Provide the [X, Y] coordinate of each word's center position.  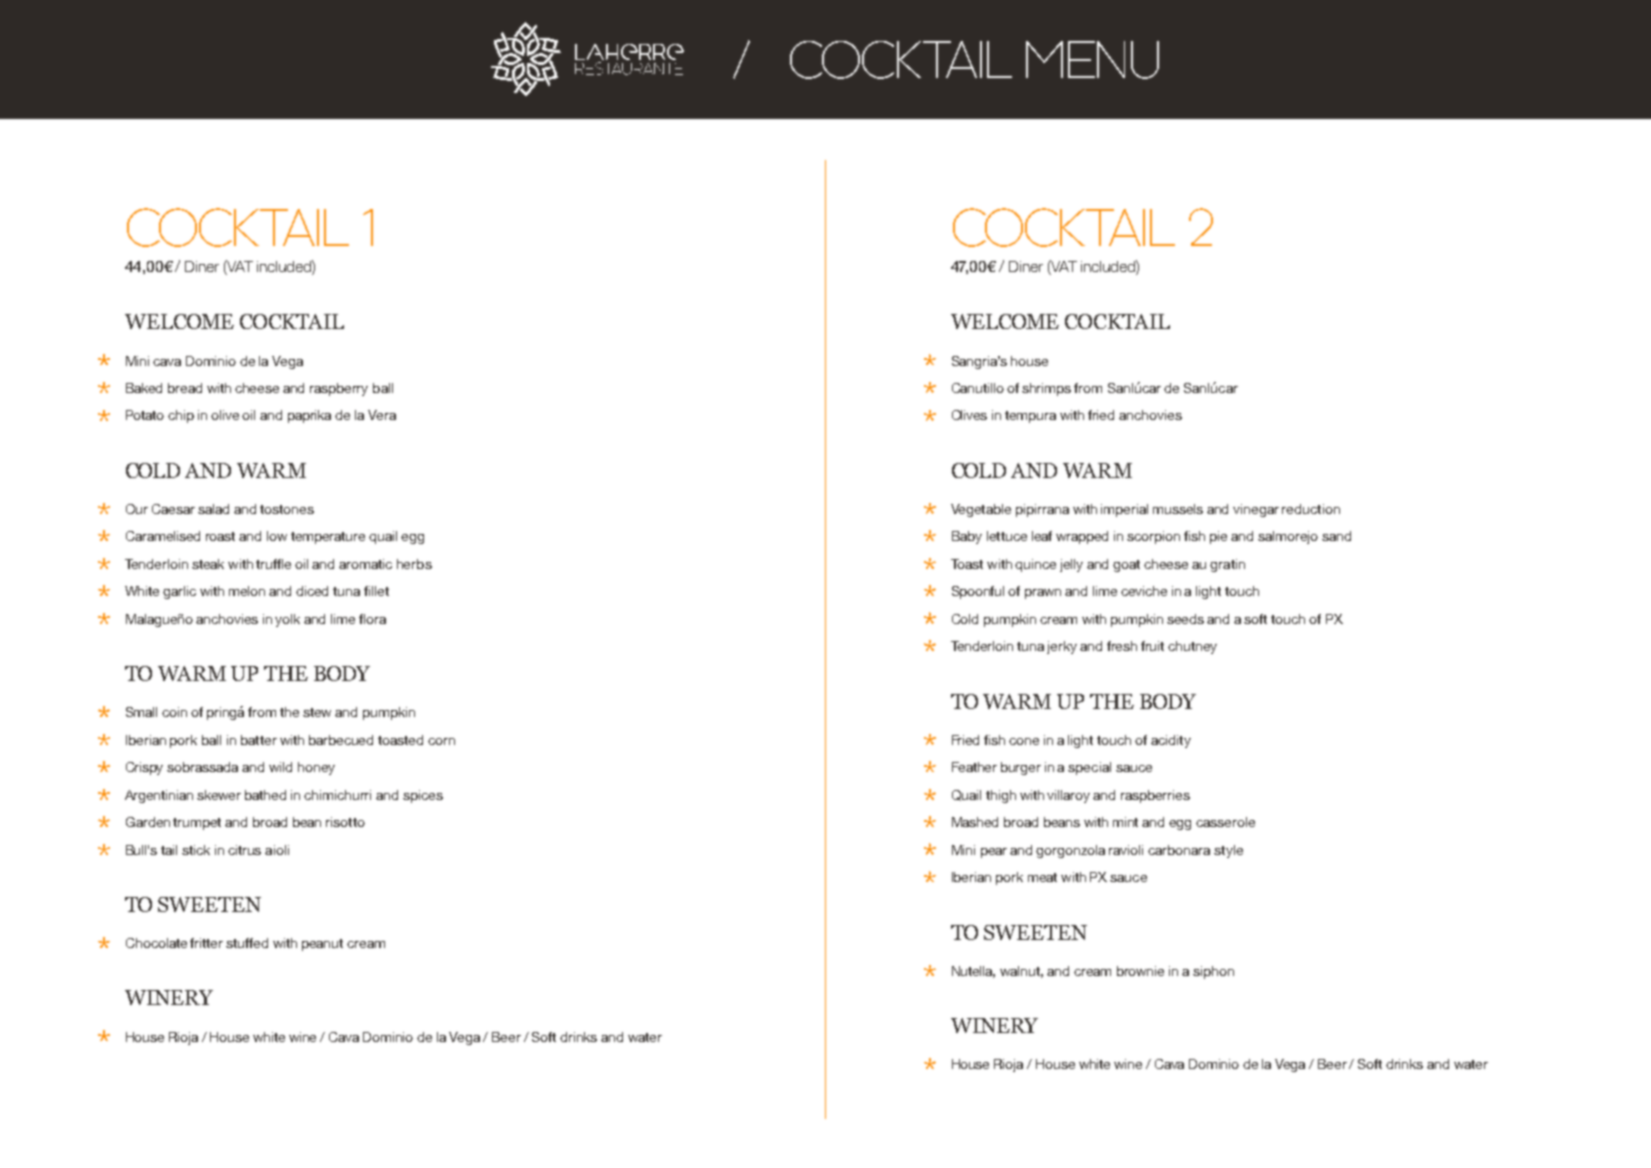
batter [259, 740]
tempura [1030, 417]
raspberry [339, 389]
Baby [967, 537]
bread [185, 388]
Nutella [973, 972]
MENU [1092, 60]
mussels [1178, 509]
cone [1024, 741]
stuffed [247, 943]
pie [1218, 537]
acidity [1171, 741]
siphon [1213, 972]
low [277, 536]
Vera [382, 415]
